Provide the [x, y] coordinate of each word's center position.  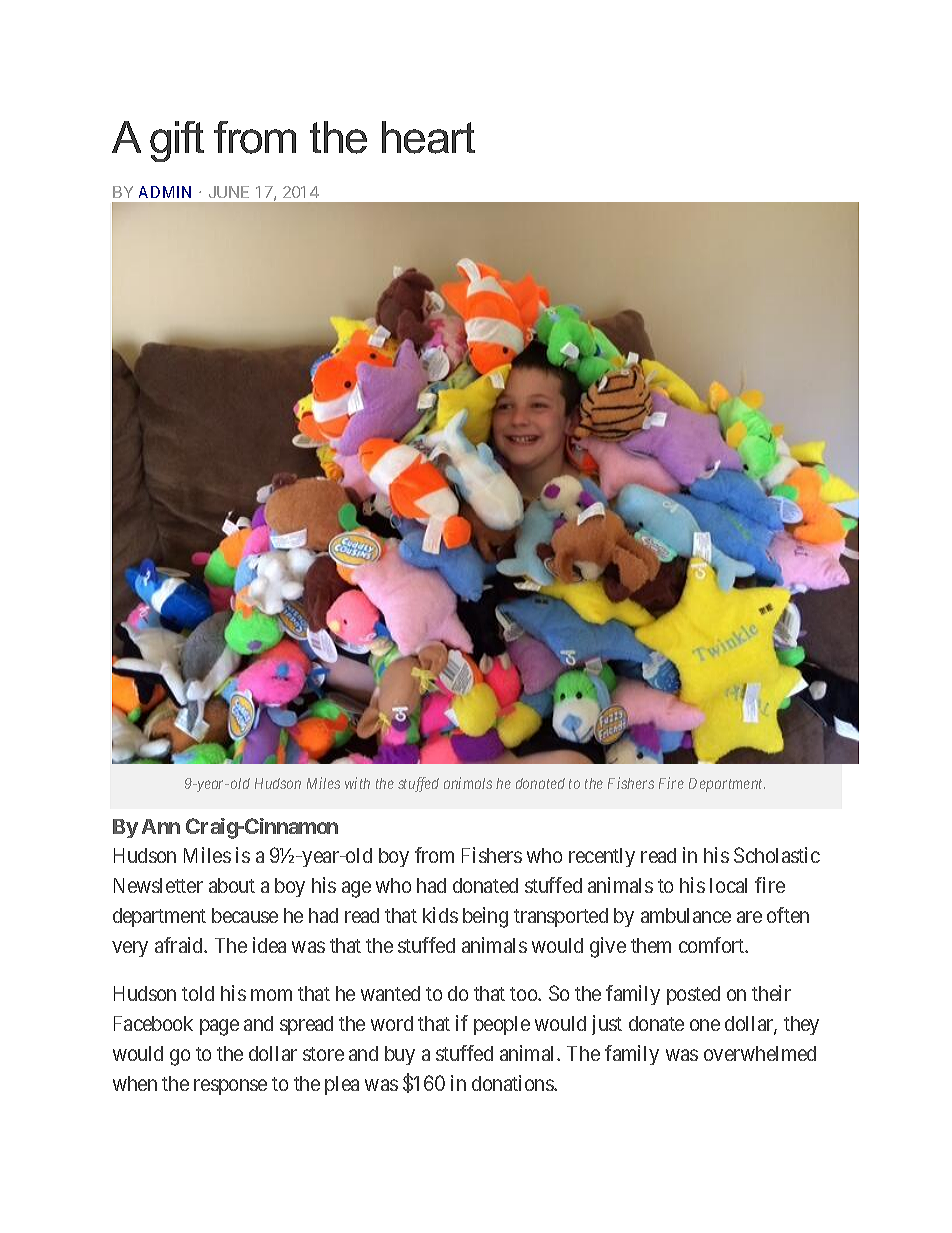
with [357, 783]
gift [177, 141]
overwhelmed [760, 1053]
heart [428, 137]
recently [602, 857]
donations [513, 1083]
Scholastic [777, 855]
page [219, 1027]
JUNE [229, 192]
